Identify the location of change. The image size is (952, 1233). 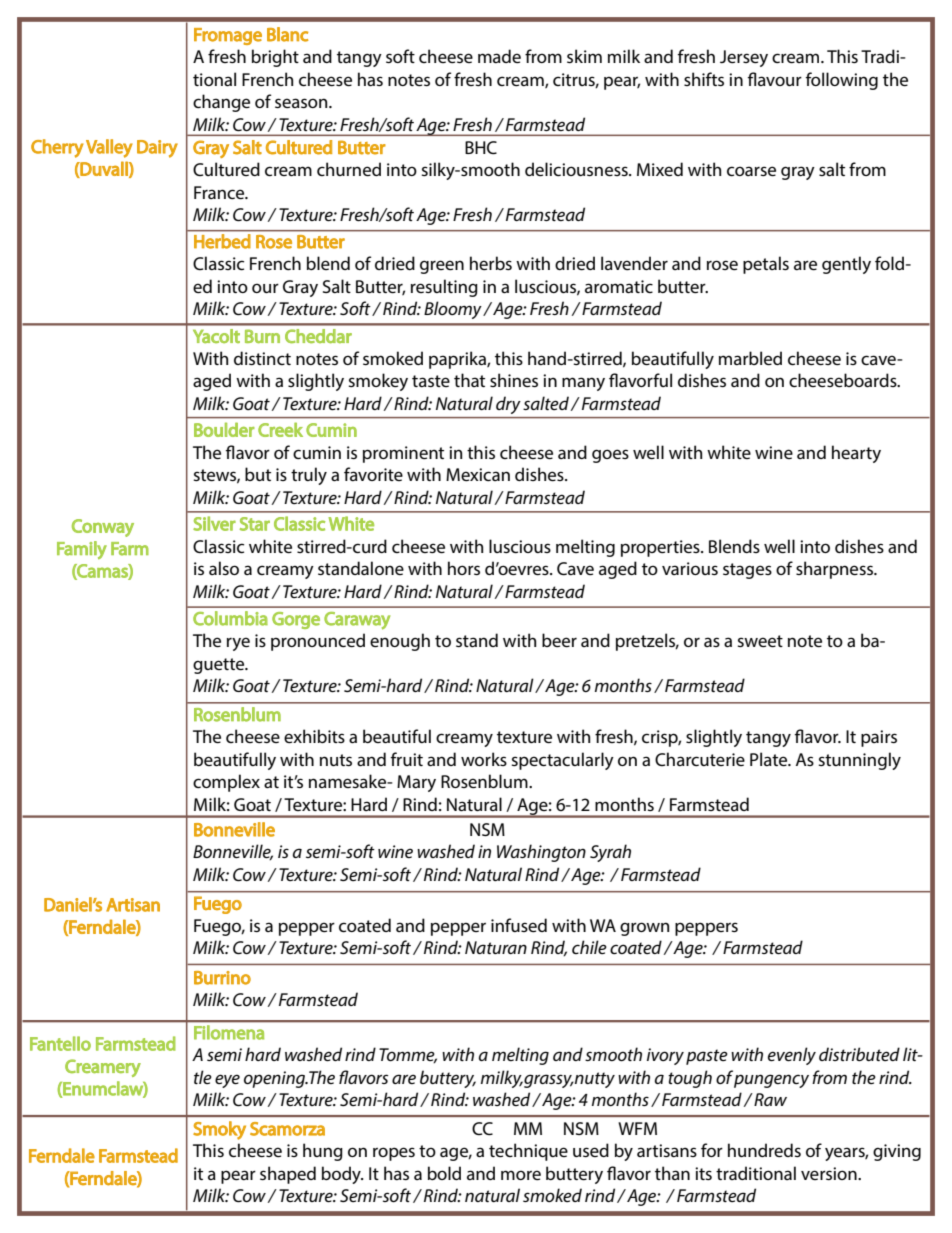
(221, 103).
